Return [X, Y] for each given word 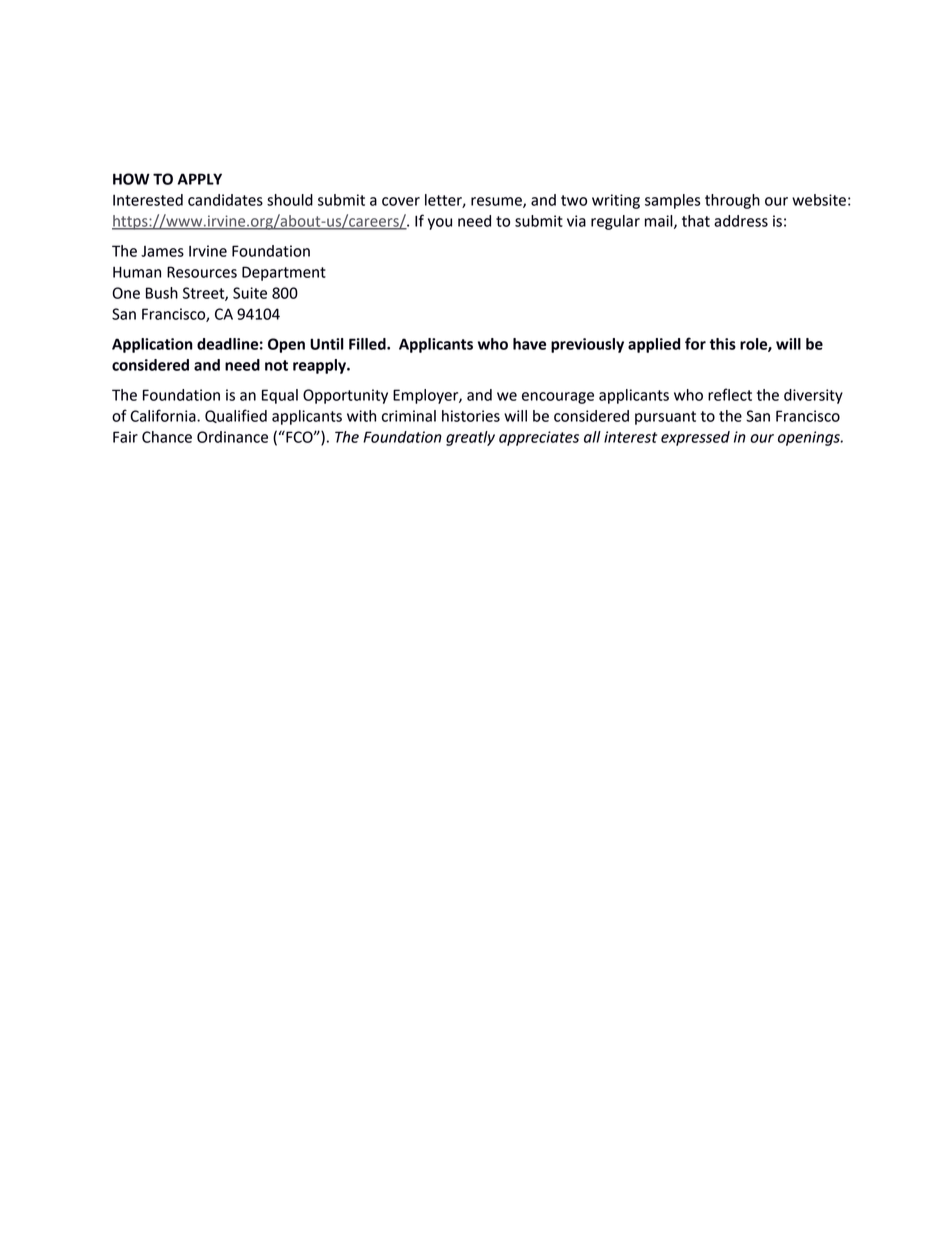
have [529, 344]
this [723, 344]
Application [152, 345]
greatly [470, 438]
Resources [202, 272]
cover [401, 201]
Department [284, 273]
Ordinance [232, 437]
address [741, 221]
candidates [225, 200]
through [732, 201]
